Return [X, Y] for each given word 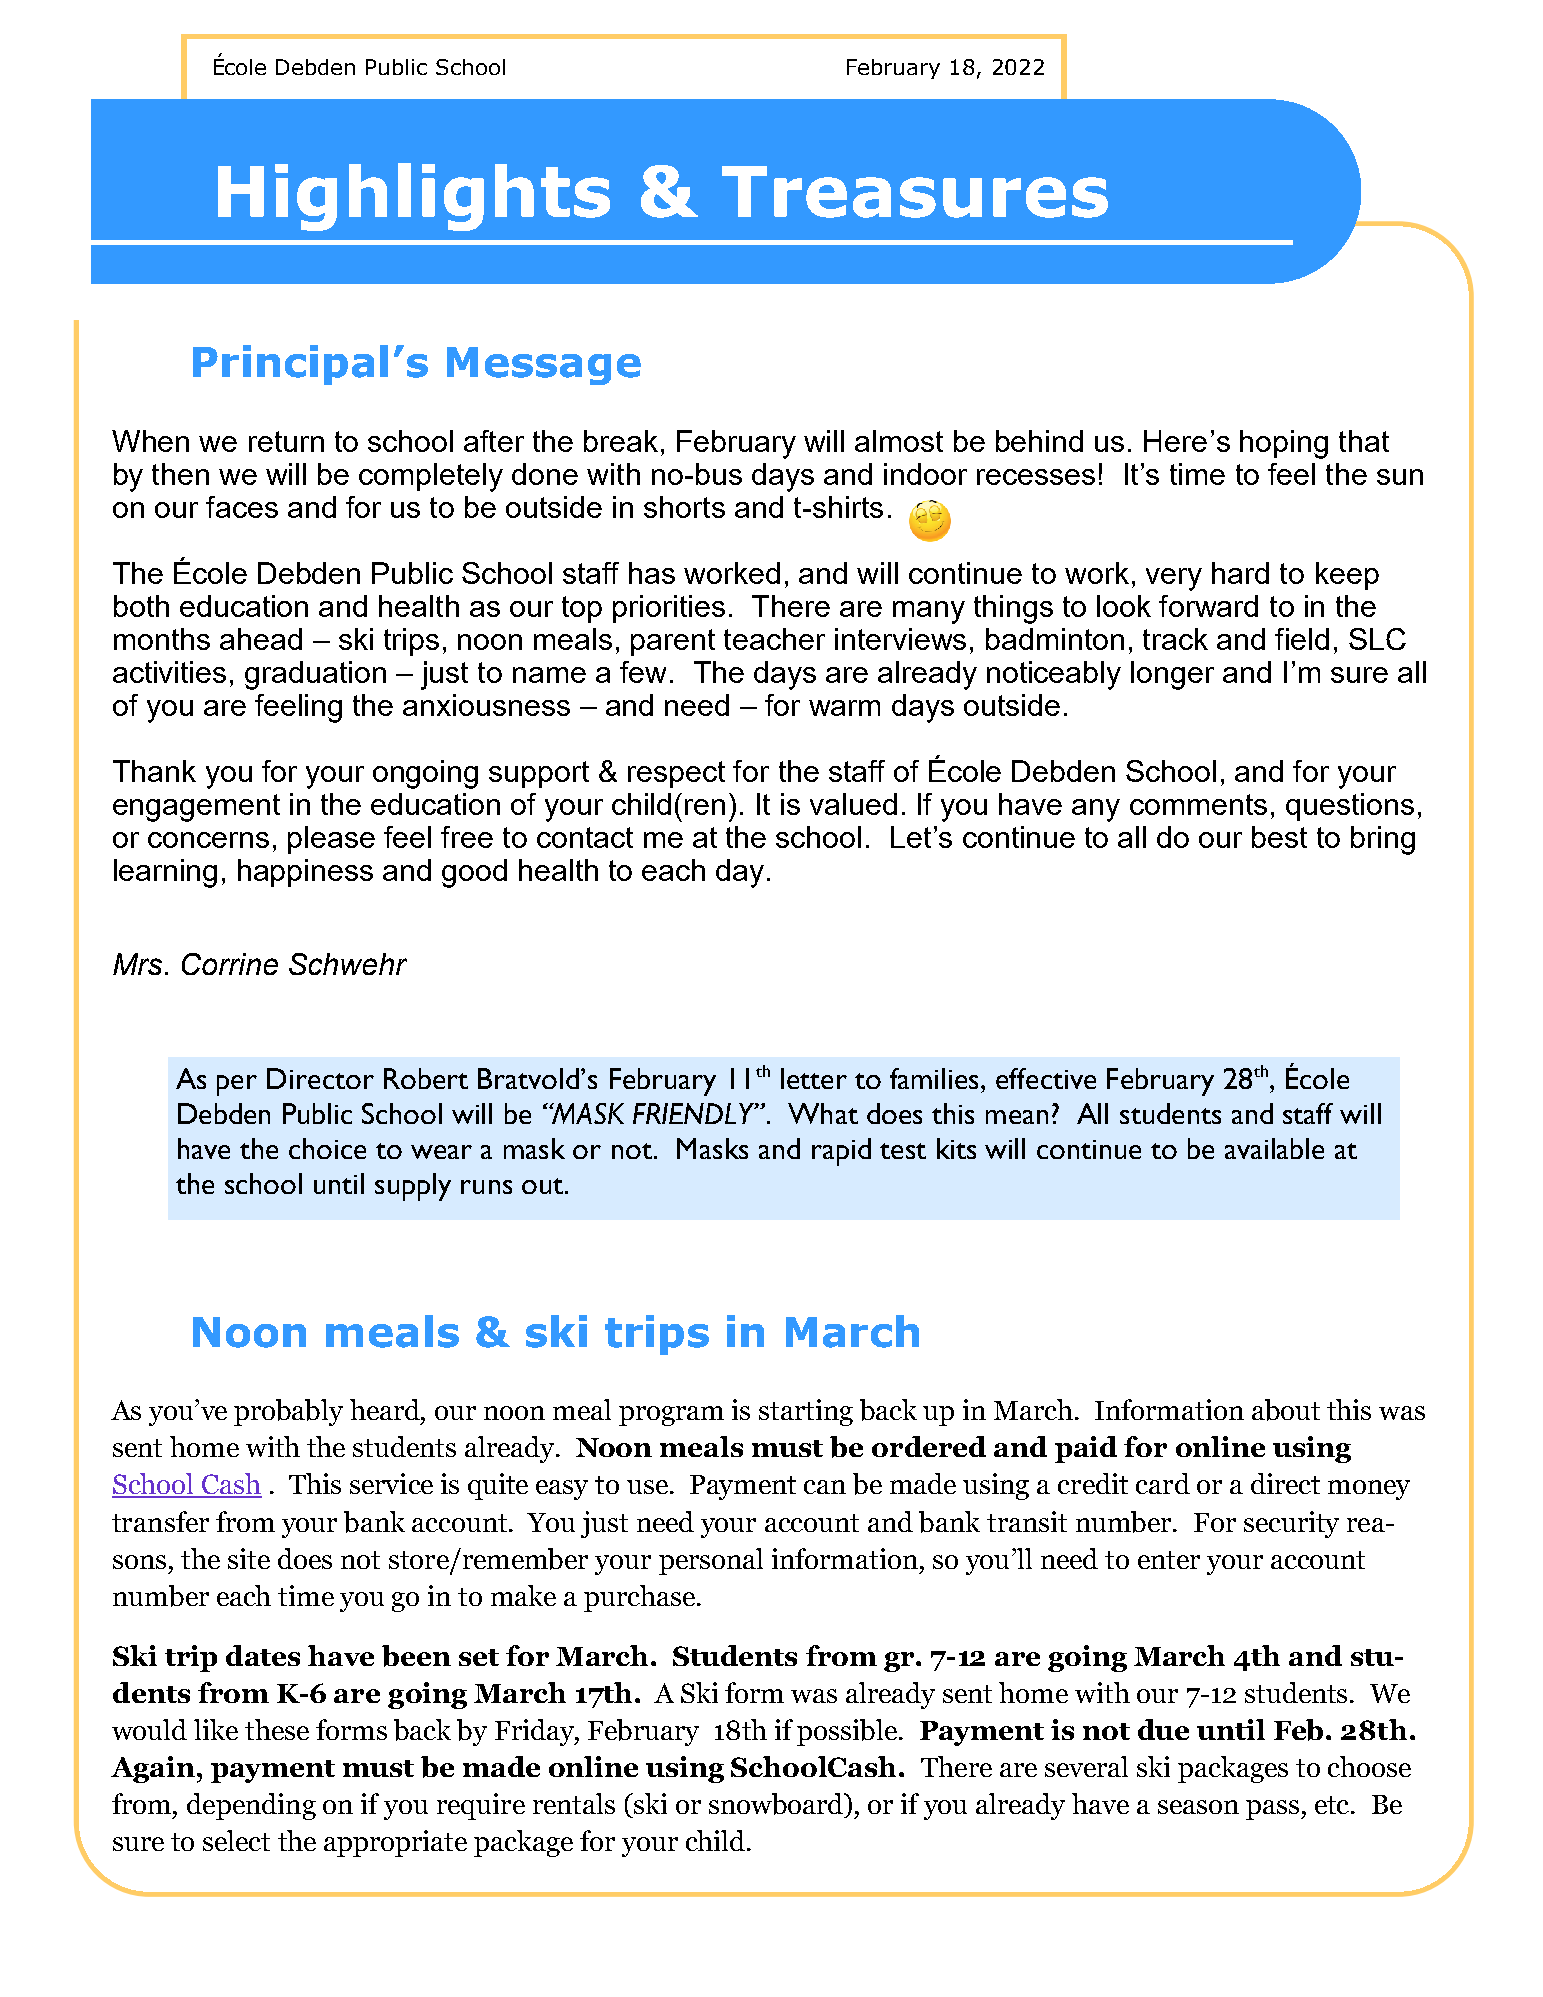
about [1286, 1410]
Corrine [230, 964]
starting [806, 1412]
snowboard [777, 1804]
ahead [261, 639]
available [1274, 1148]
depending [251, 1806]
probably [288, 1412]
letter [814, 1078]
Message [544, 366]
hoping [1284, 444]
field [1302, 639]
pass [1274, 1810]
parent [673, 642]
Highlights [414, 197]
